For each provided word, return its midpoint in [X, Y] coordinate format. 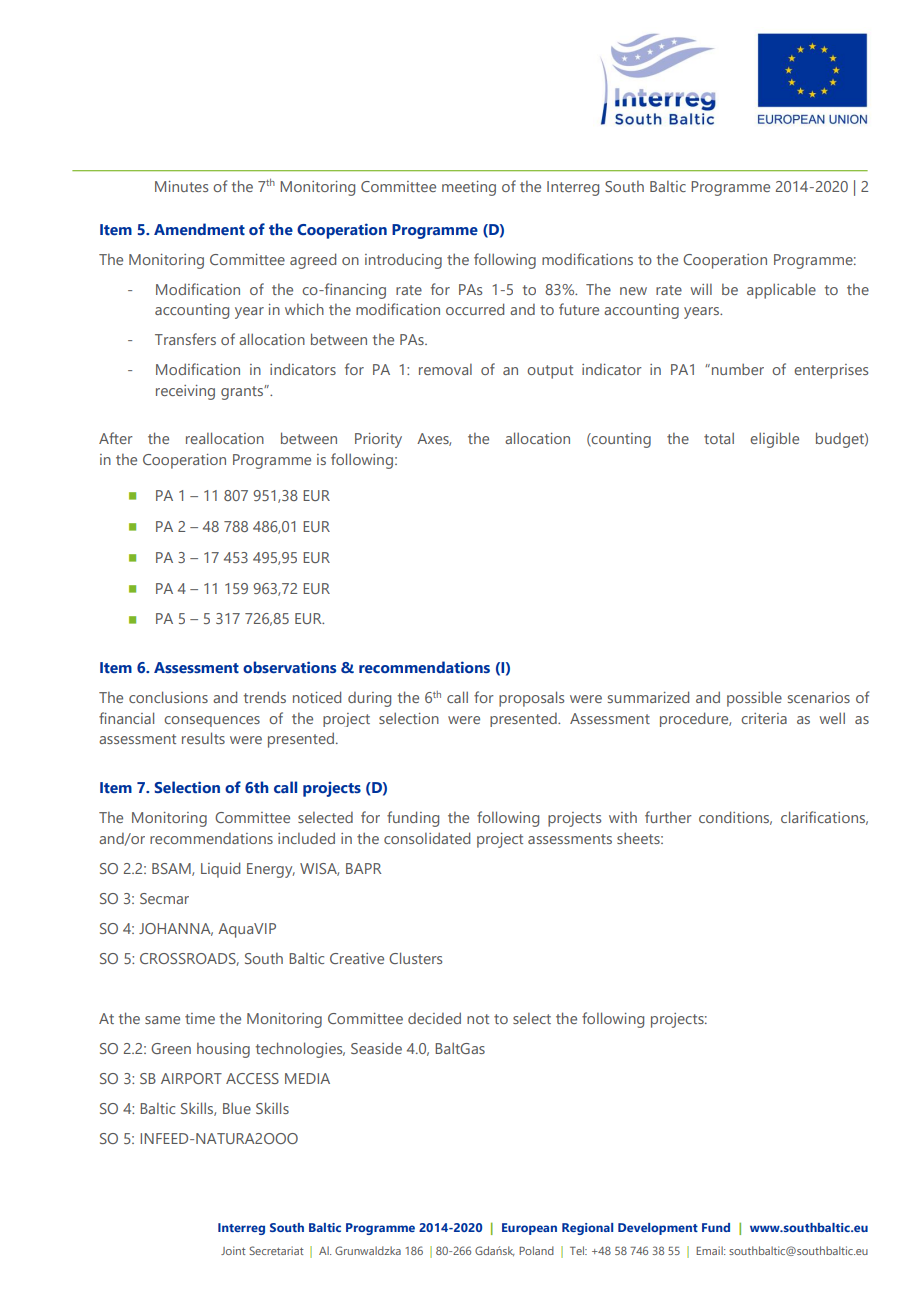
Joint [233, 1250]
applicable [781, 291]
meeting [469, 188]
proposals [531, 699]
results [203, 738]
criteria [764, 718]
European [529, 1229]
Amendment [199, 229]
